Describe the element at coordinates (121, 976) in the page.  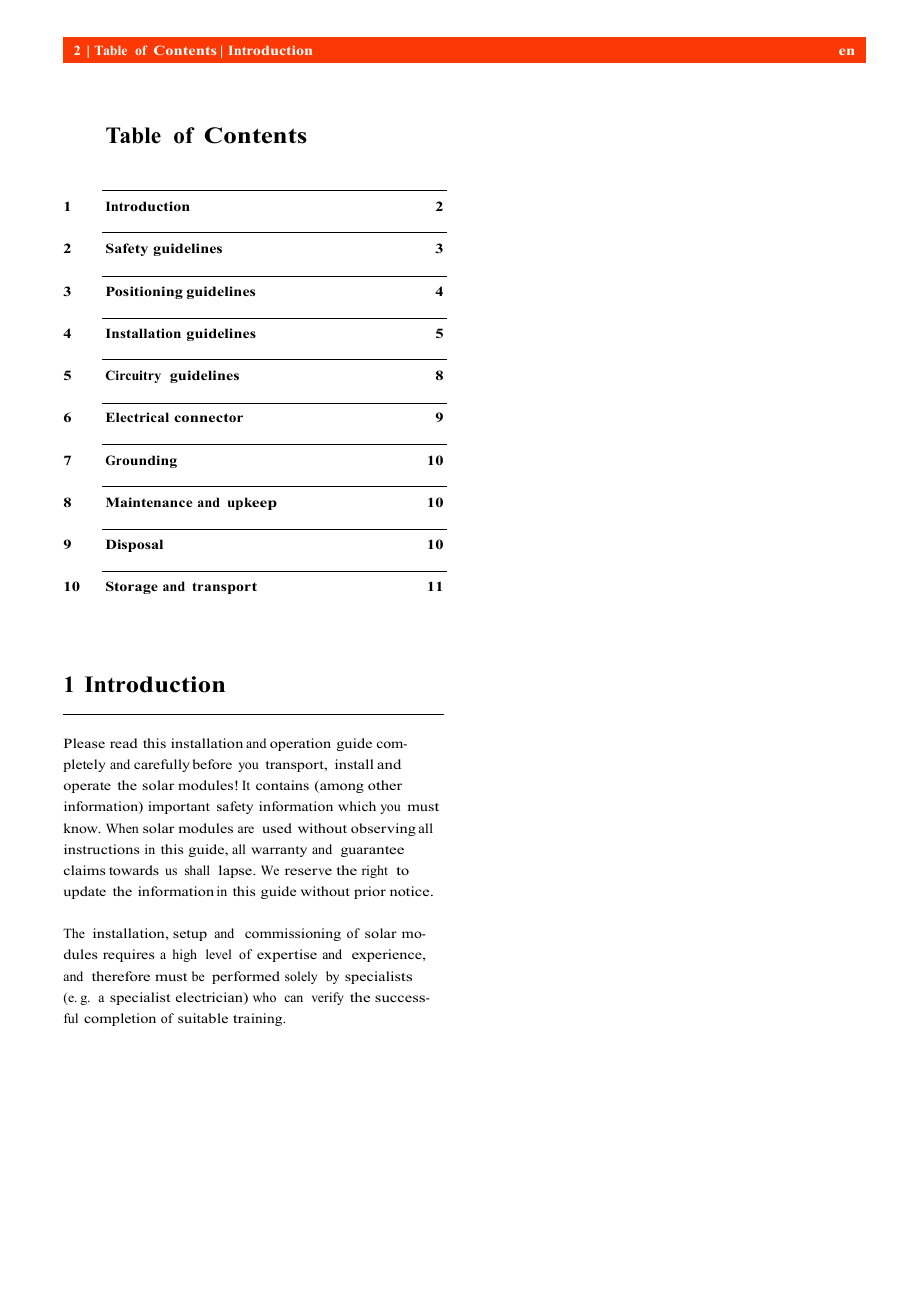
I see `therefore` at that location.
